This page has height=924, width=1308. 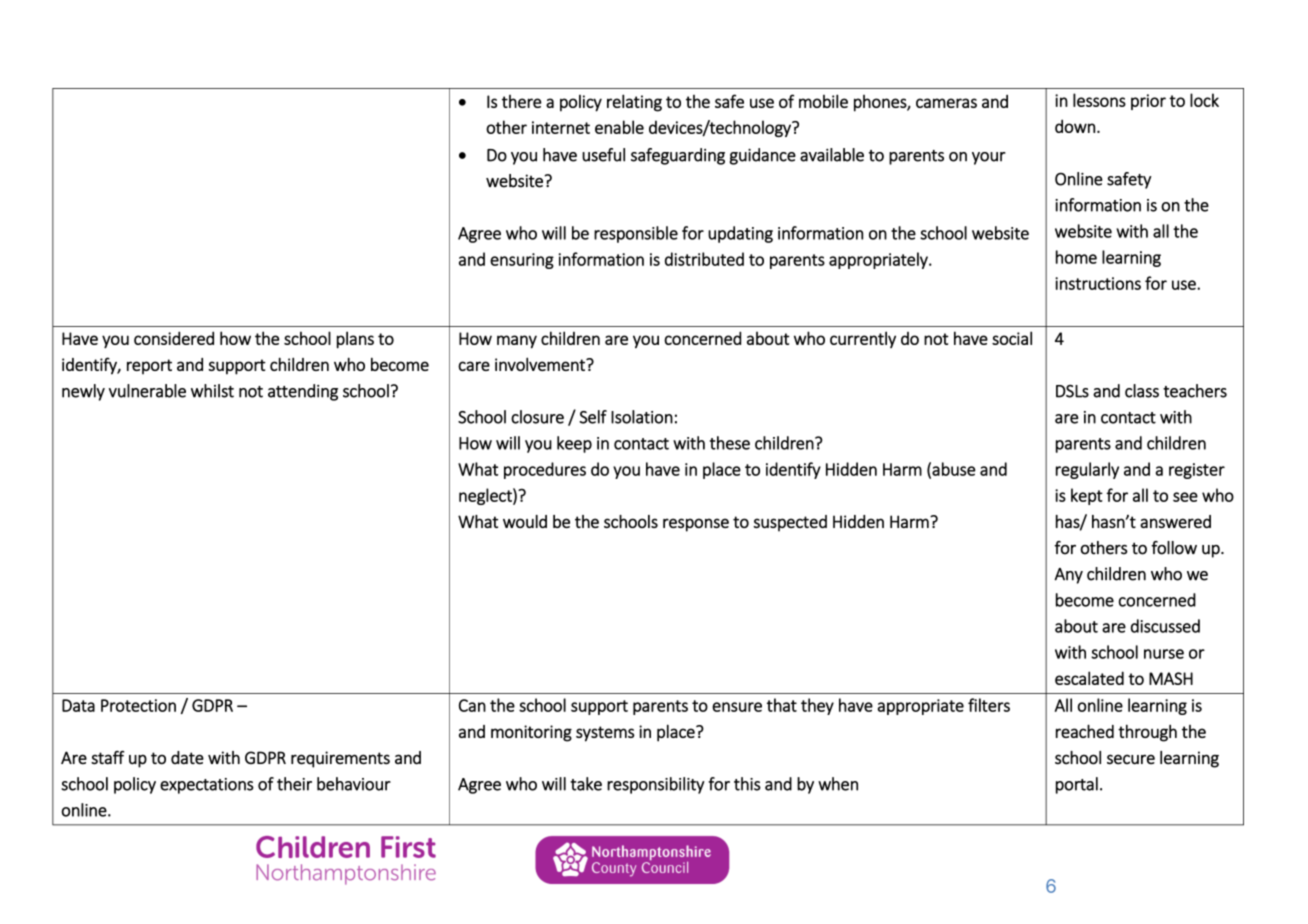 What do you see at coordinates (1131, 759) in the page?
I see `secure` at bounding box center [1131, 759].
